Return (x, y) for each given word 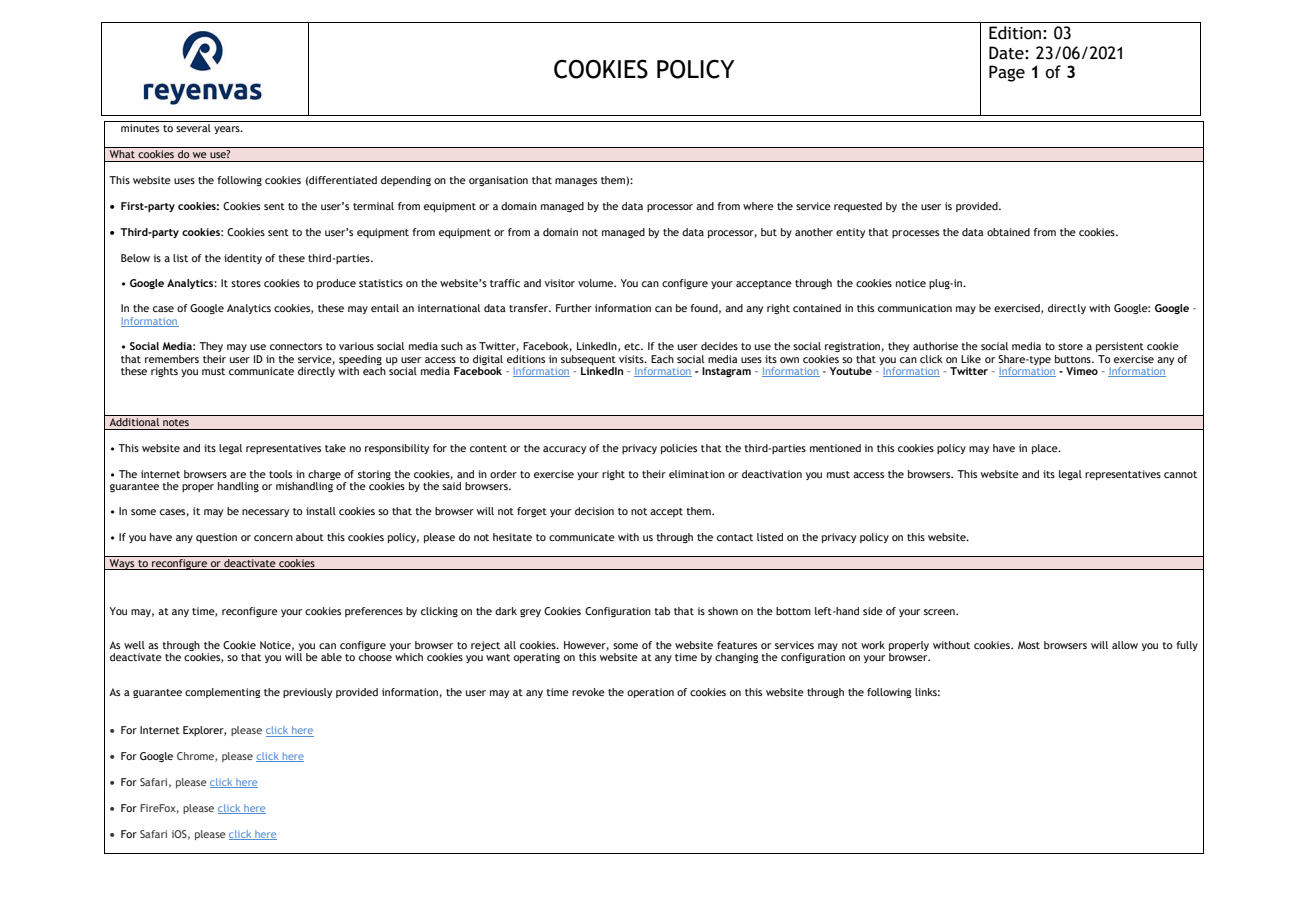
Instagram (726, 372)
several (193, 128)
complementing (223, 693)
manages (576, 182)
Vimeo (1082, 371)
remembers (172, 359)
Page (1007, 73)
